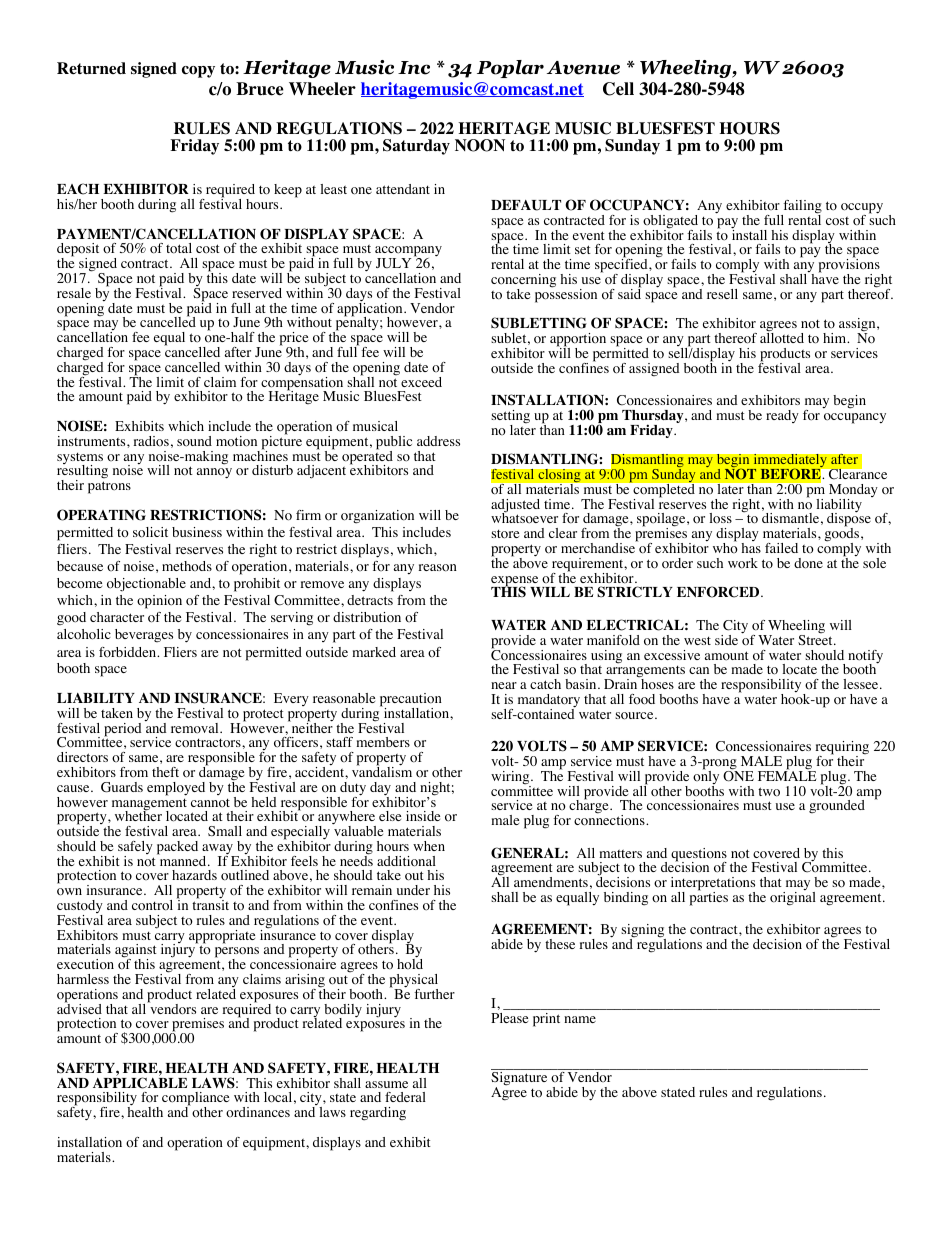 The height and width of the screenshot is (1233, 952). What do you see at coordinates (429, 846) in the screenshot?
I see `when` at bounding box center [429, 846].
